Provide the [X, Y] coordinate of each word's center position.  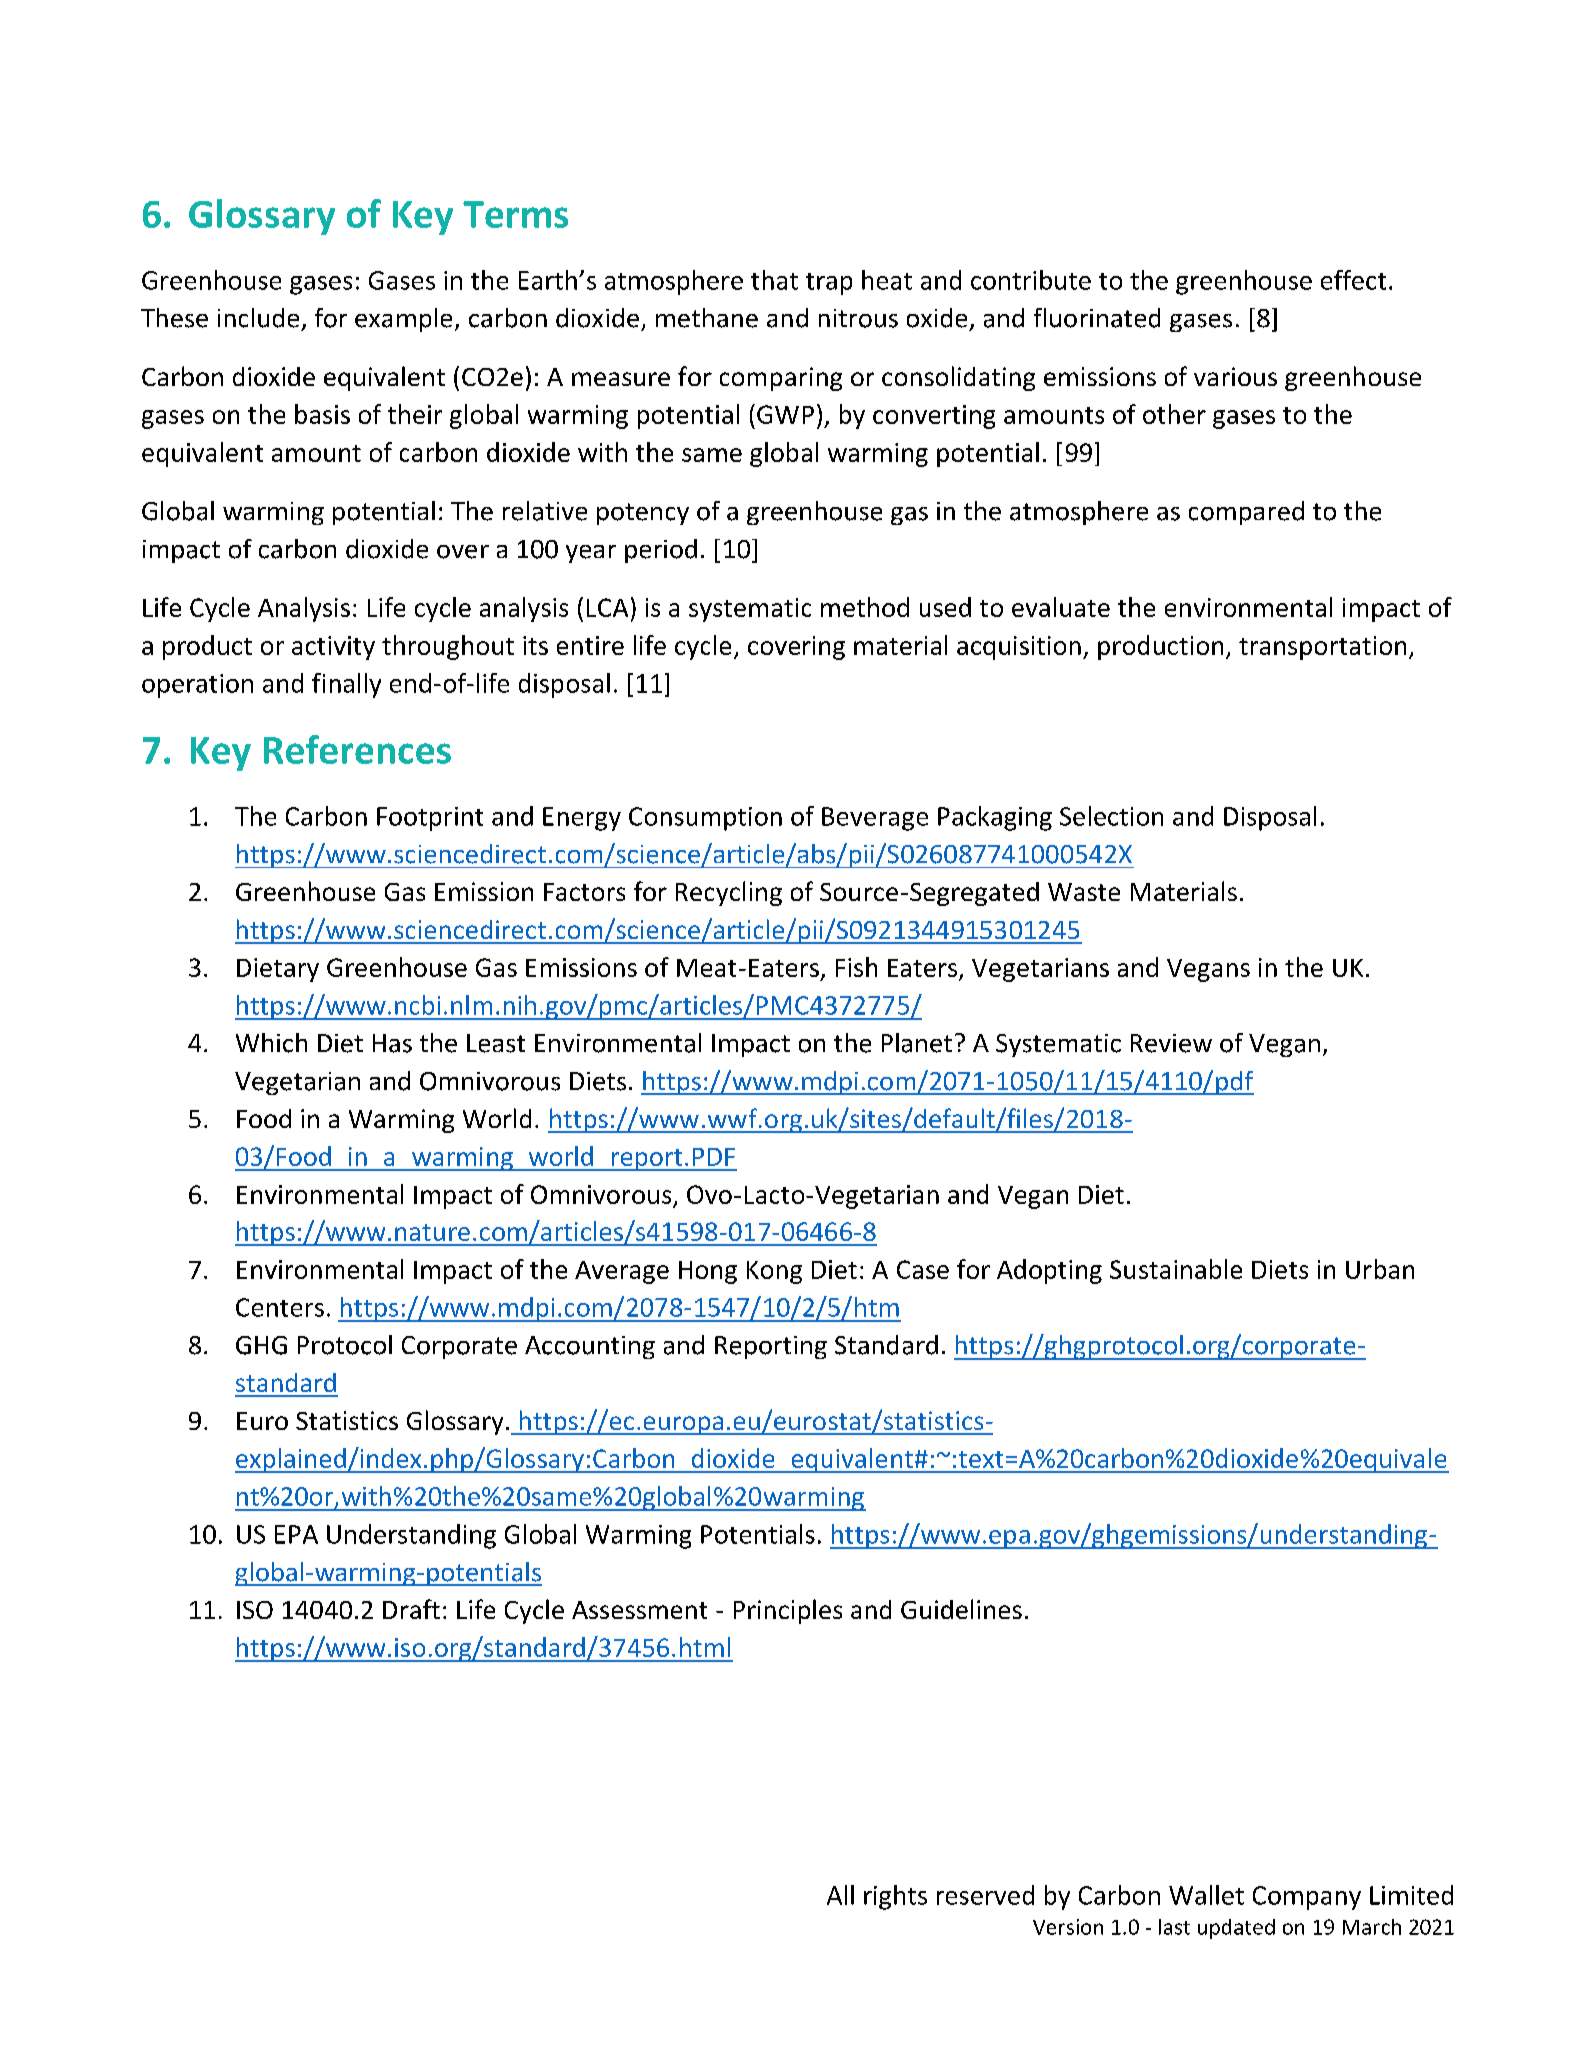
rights [895, 1897]
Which [271, 1043]
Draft [411, 1609]
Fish [856, 967]
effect [1353, 280]
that [774, 280]
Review [1171, 1043]
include [258, 318]
